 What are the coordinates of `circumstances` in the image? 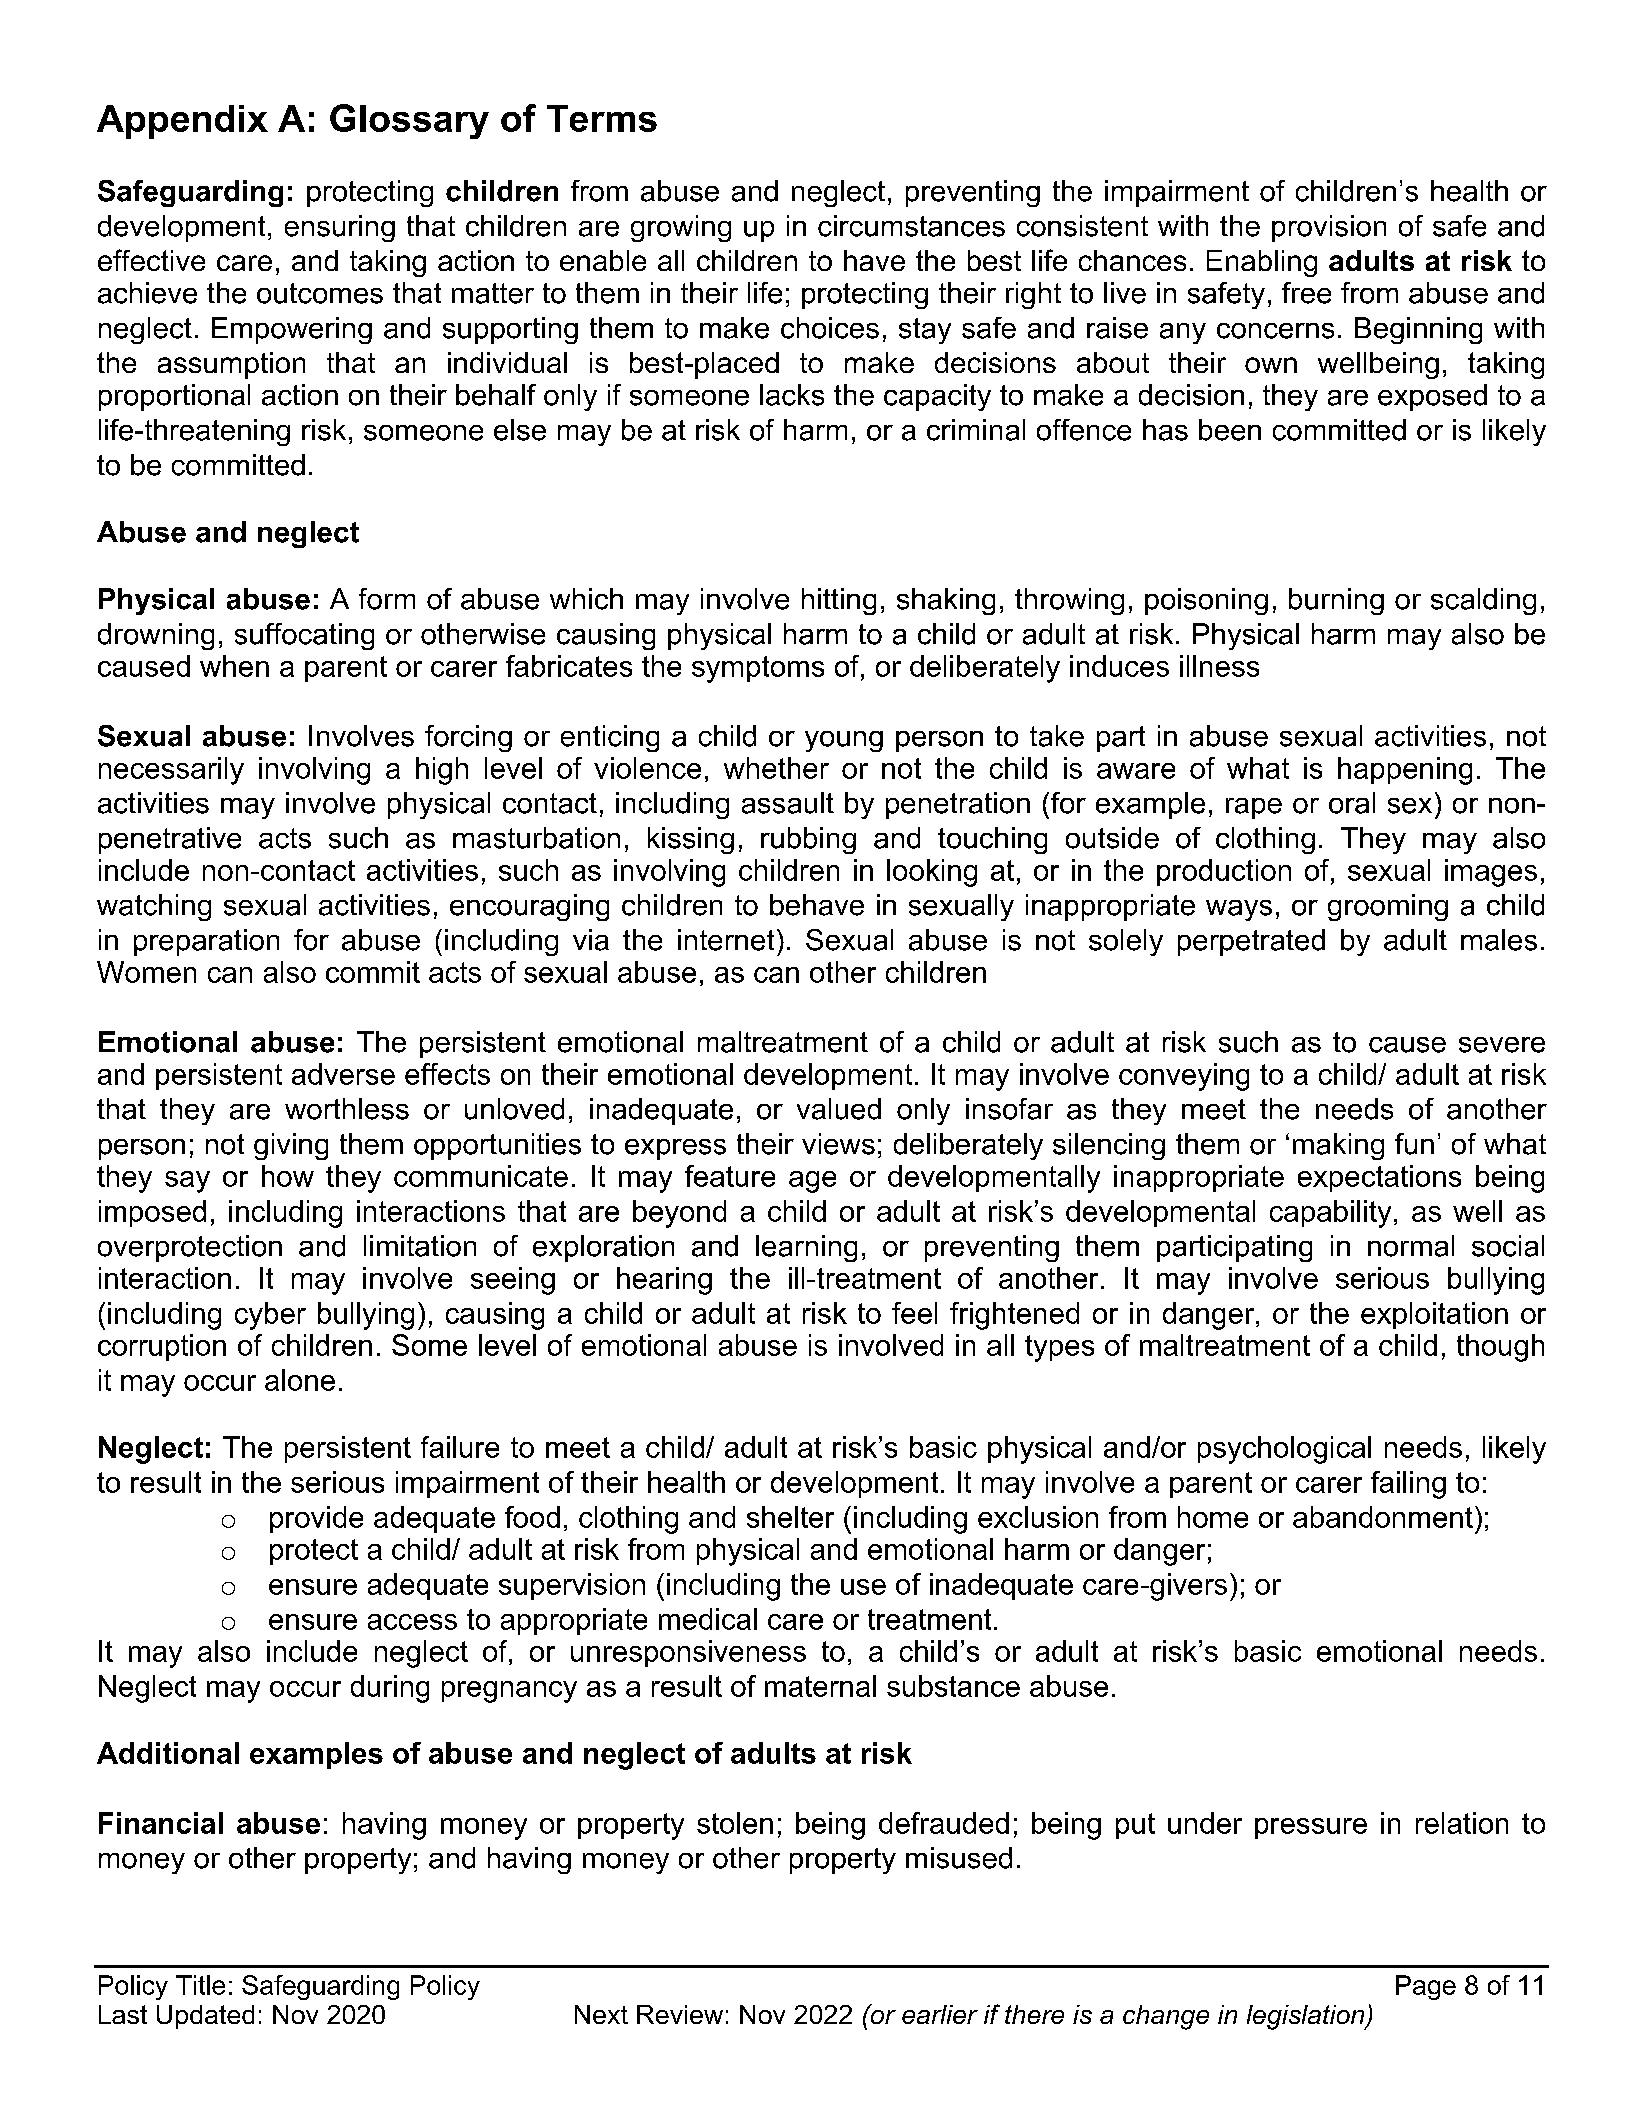 It's located at (911, 226).
